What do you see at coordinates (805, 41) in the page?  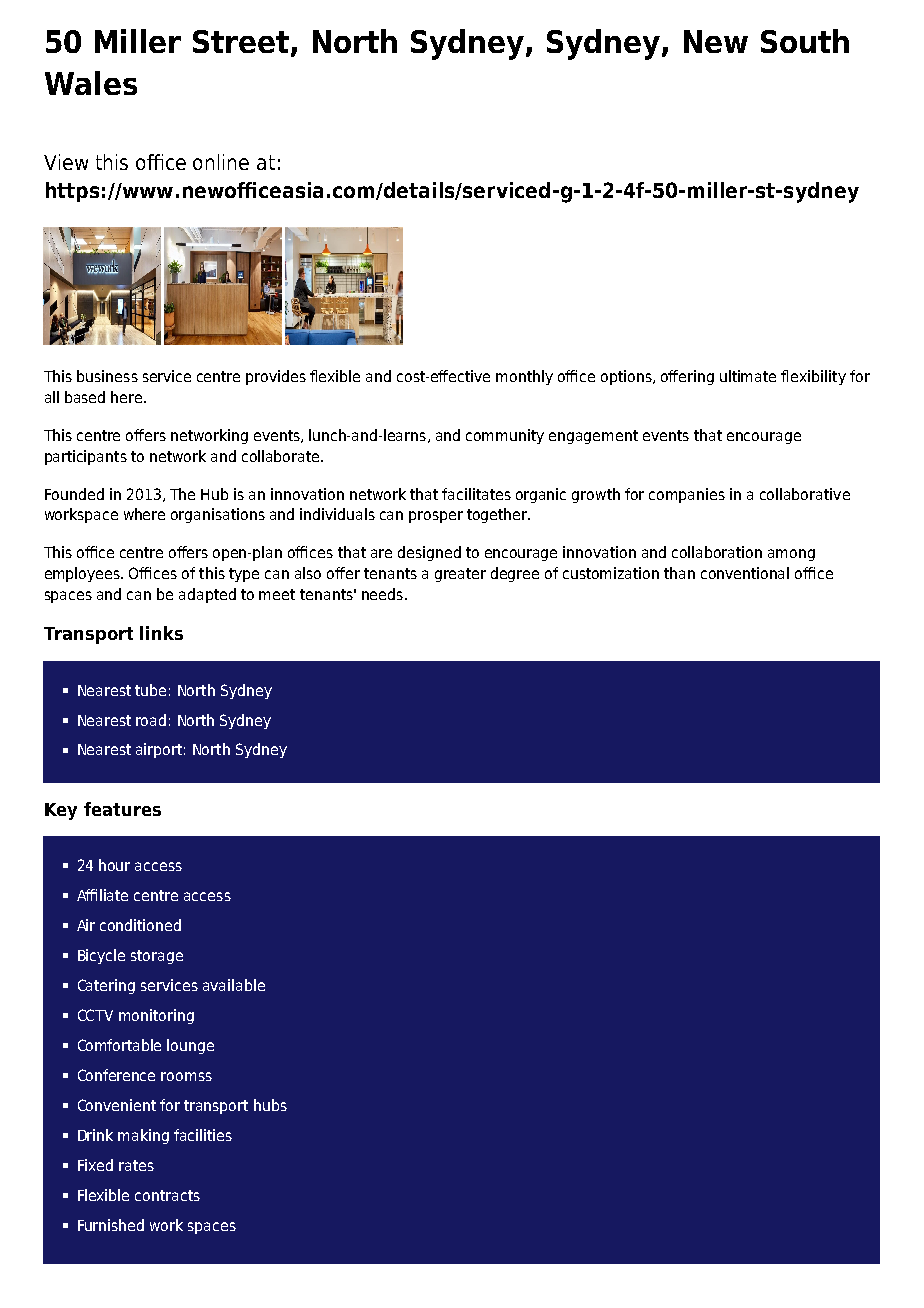 I see `South` at bounding box center [805, 41].
